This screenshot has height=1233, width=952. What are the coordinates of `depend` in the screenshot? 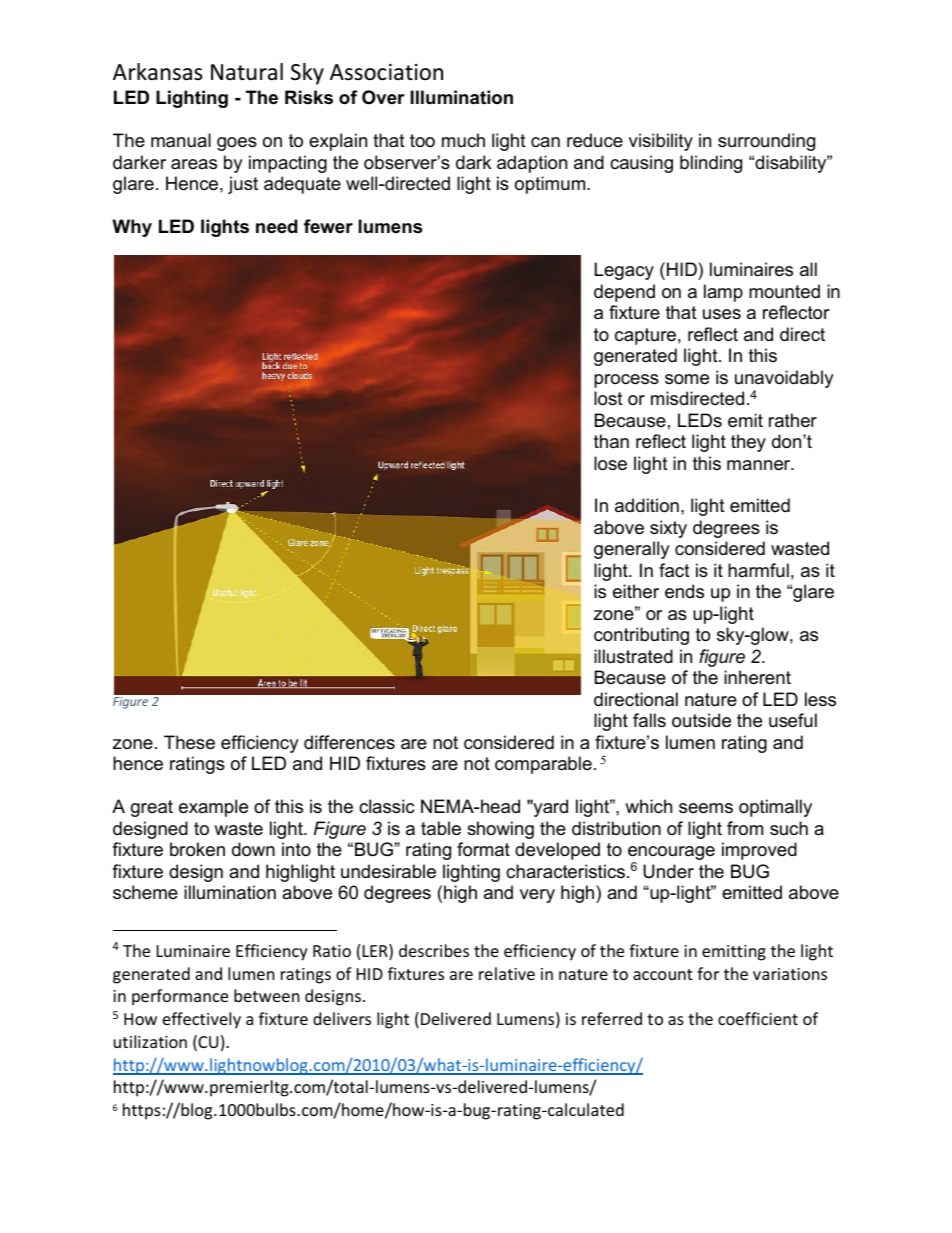 It's located at (624, 293).
